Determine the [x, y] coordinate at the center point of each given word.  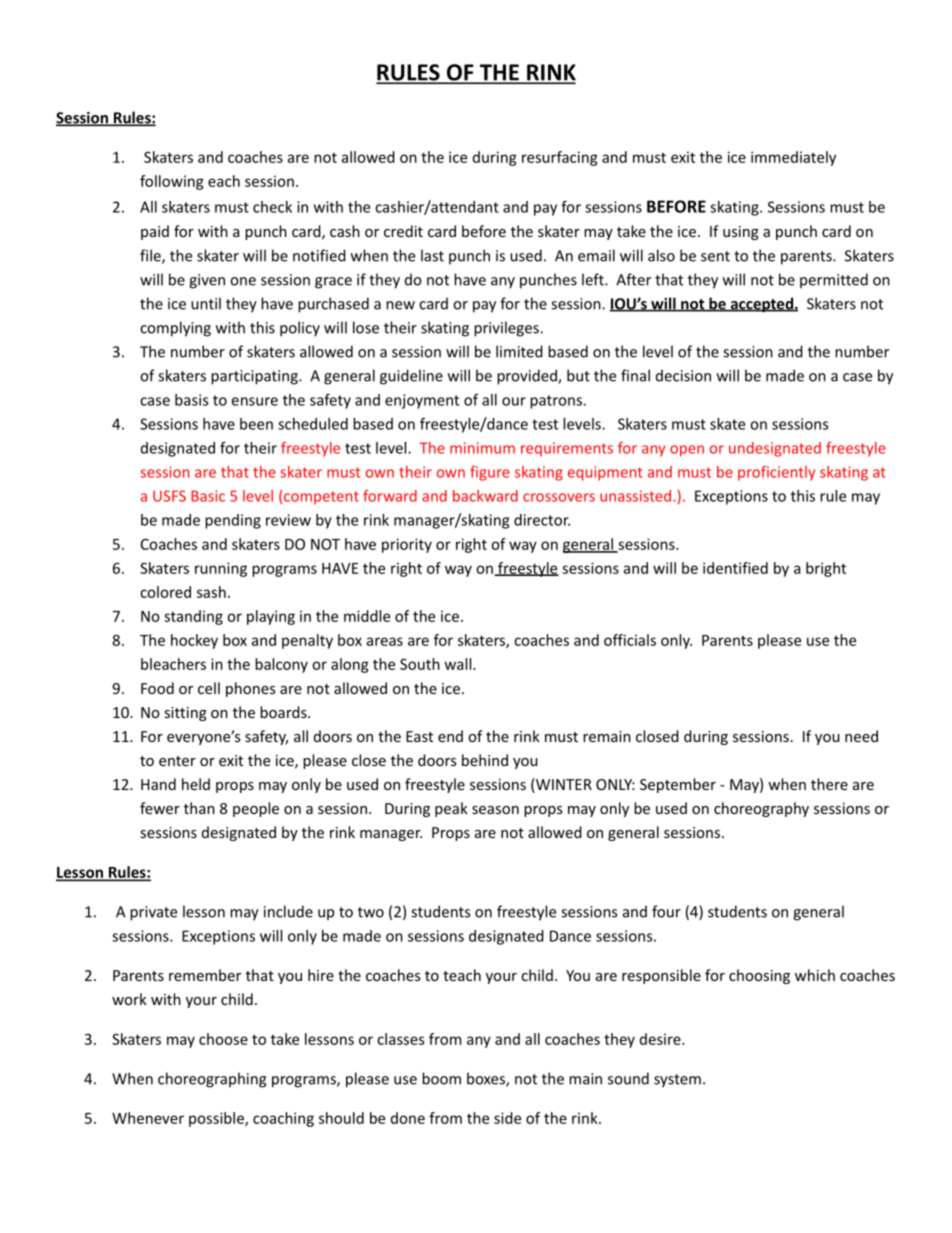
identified [735, 568]
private [153, 913]
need [861, 736]
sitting [186, 714]
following [172, 182]
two [371, 912]
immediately [793, 158]
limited [519, 351]
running [221, 569]
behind [485, 760]
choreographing [212, 1080]
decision [683, 375]
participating [255, 377]
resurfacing [560, 158]
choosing [759, 976]
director [542, 520]
